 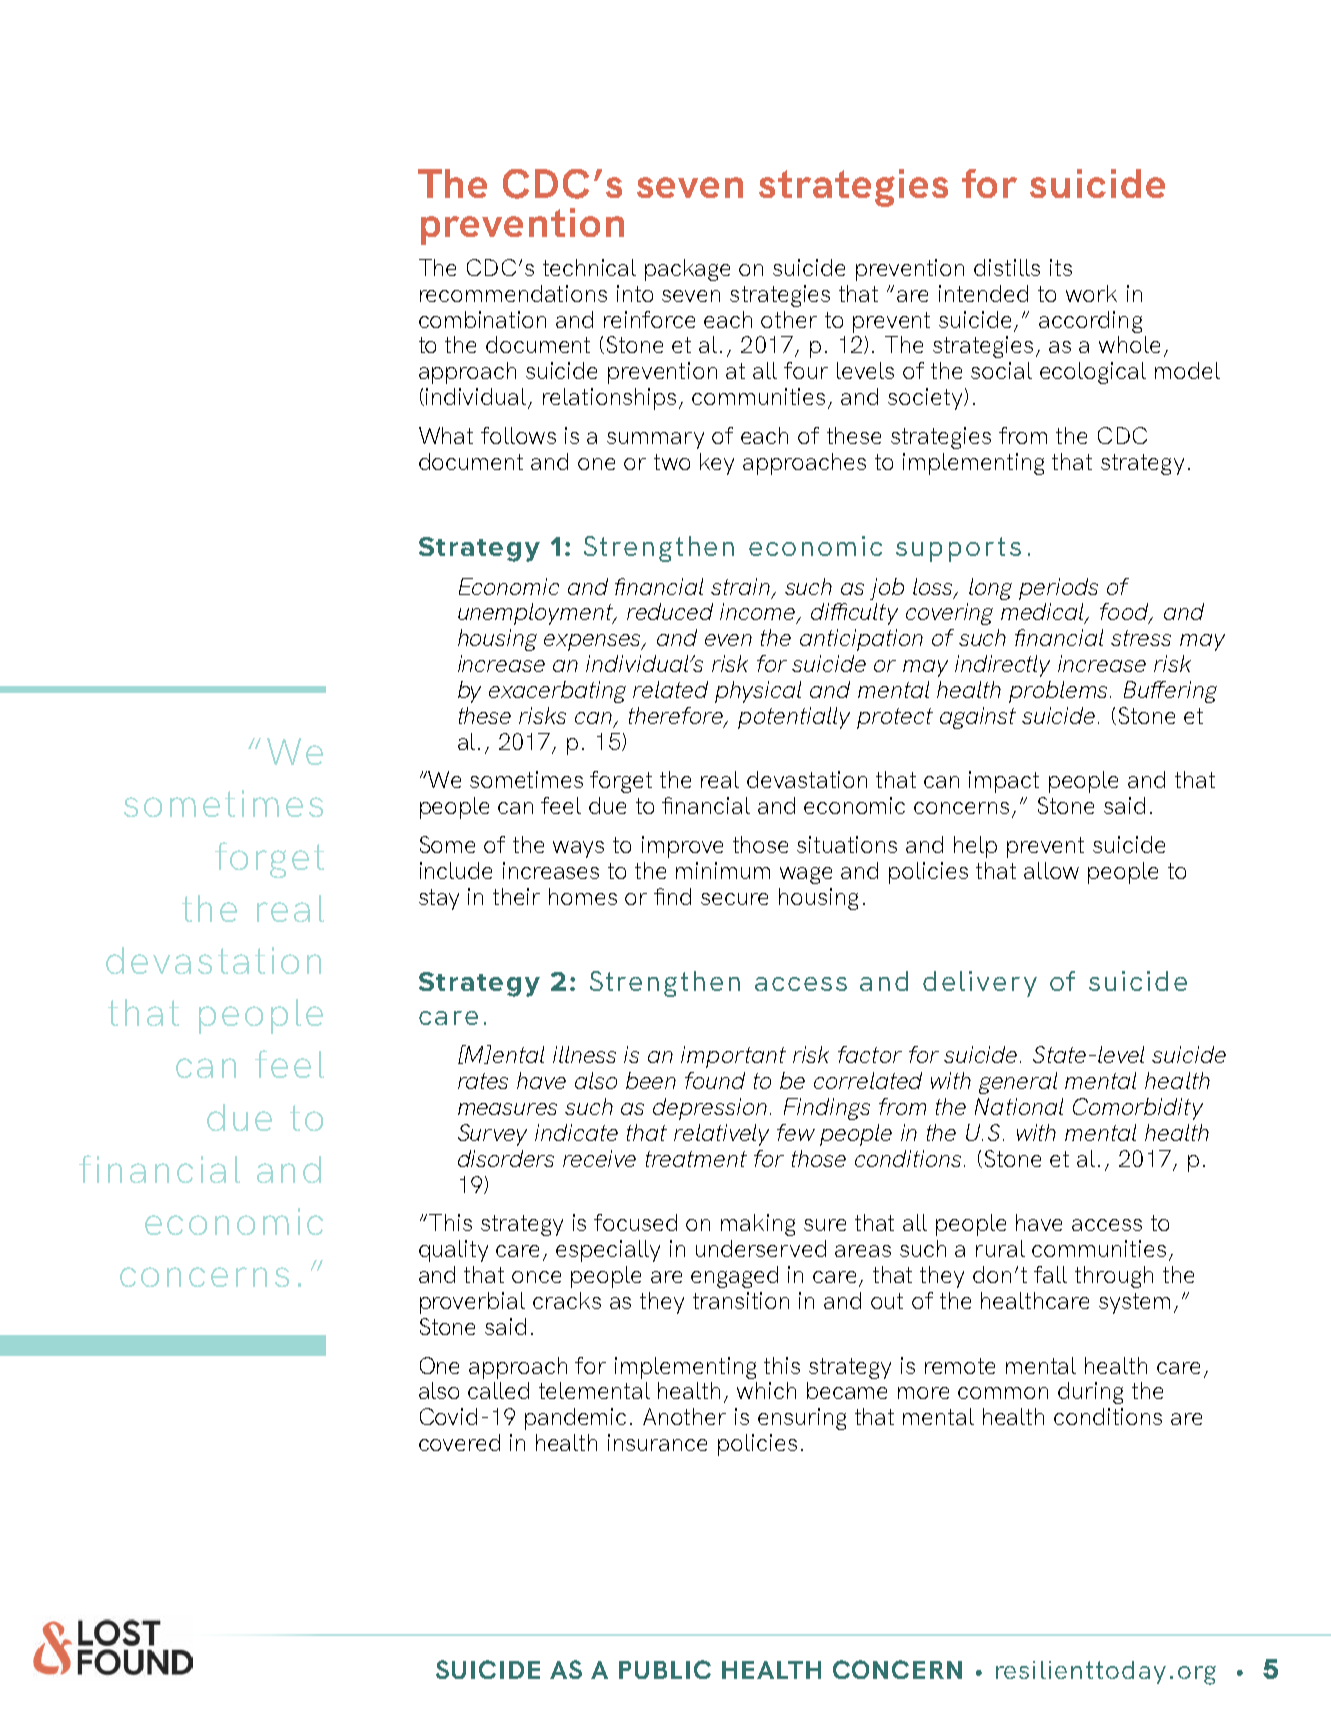 What do you see at coordinates (513, 293) in the screenshot?
I see `recommendations` at bounding box center [513, 293].
